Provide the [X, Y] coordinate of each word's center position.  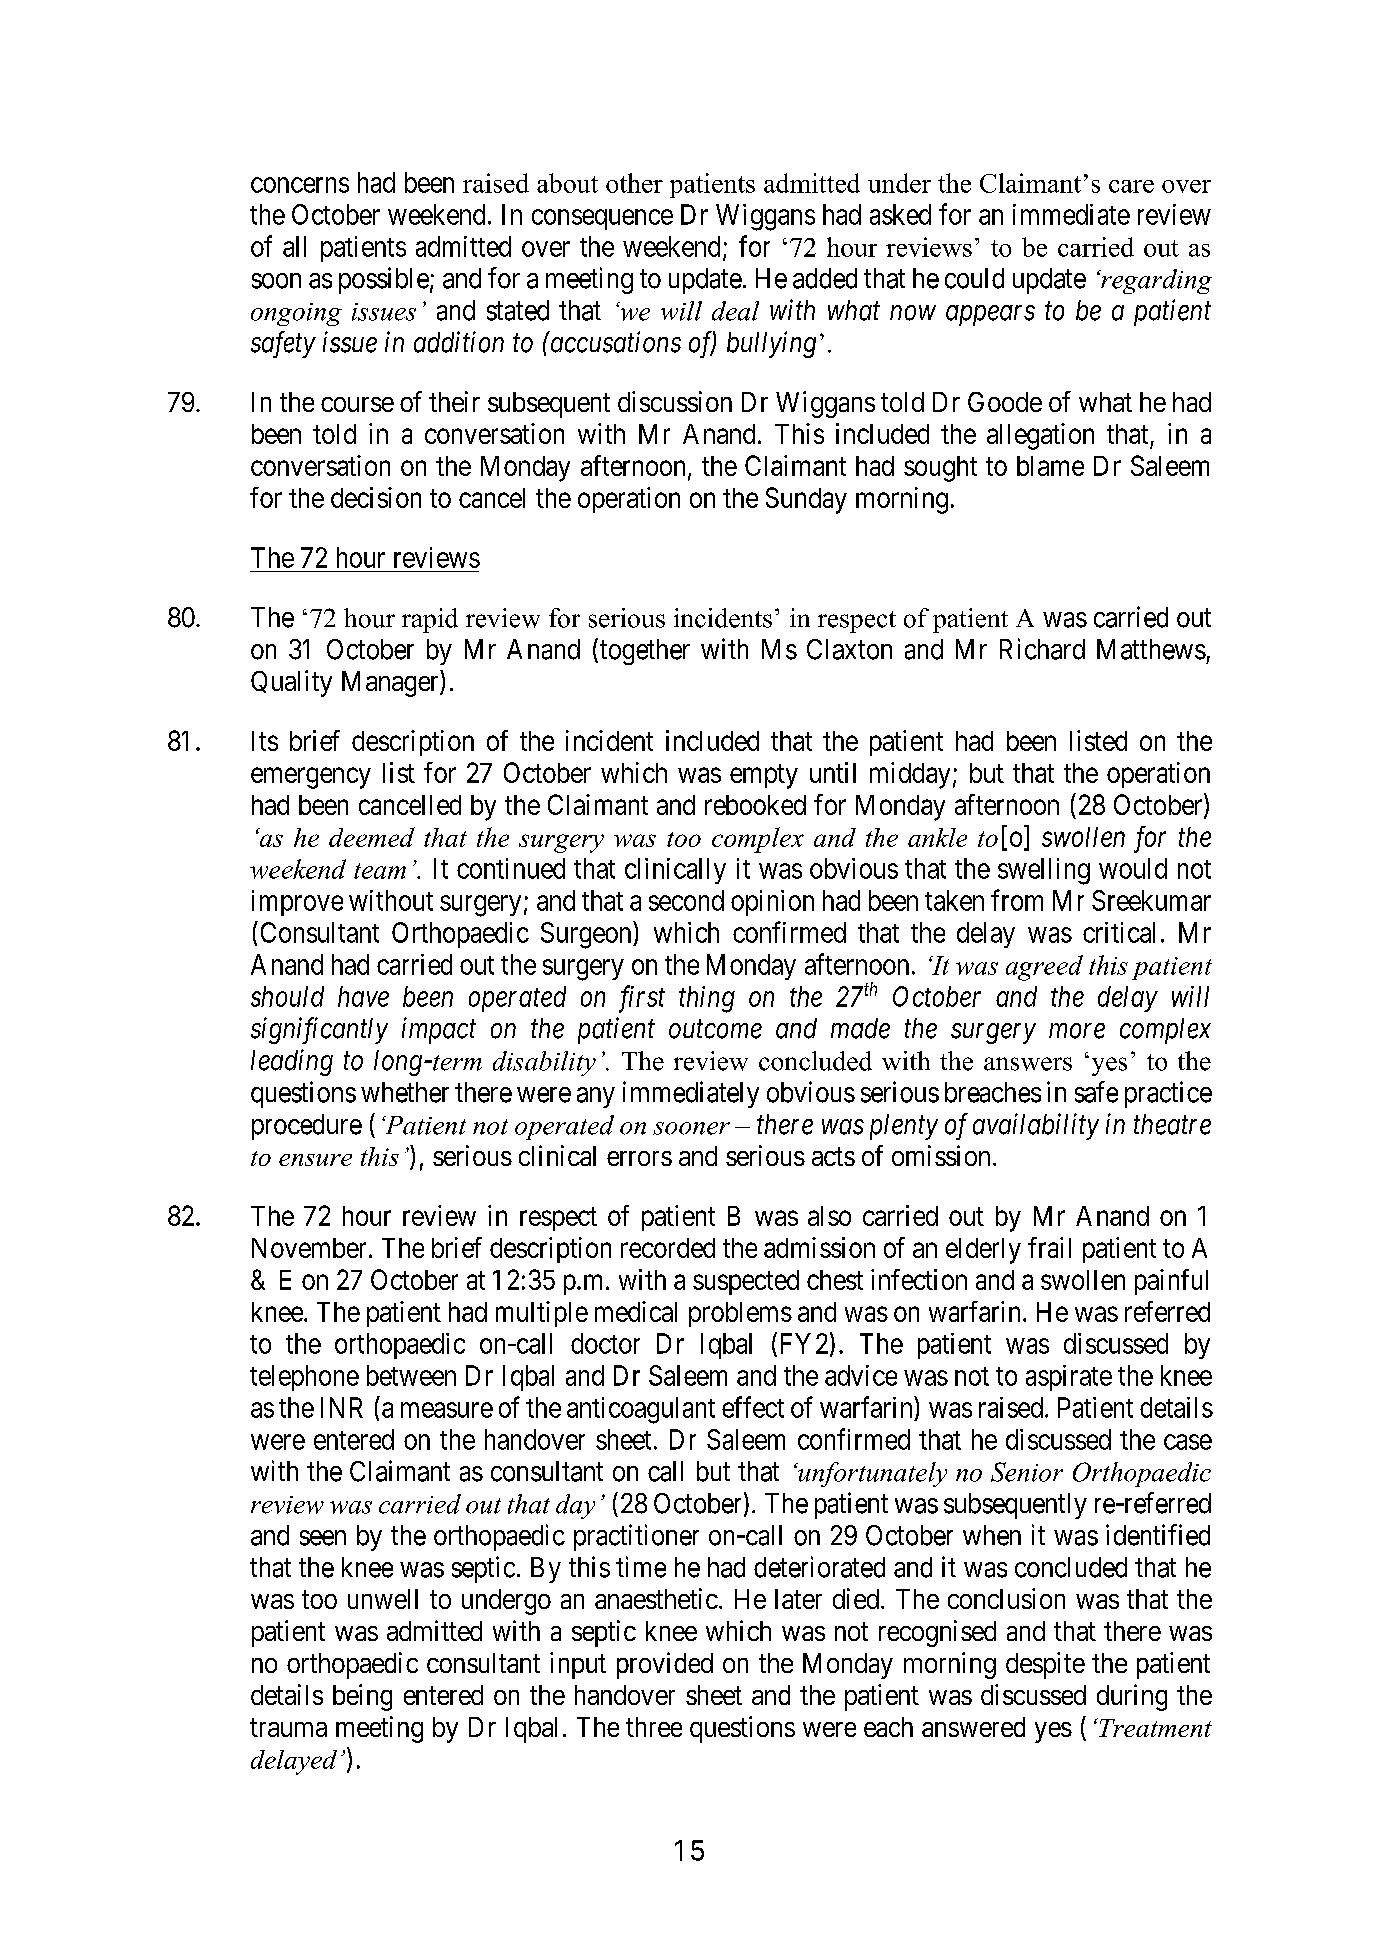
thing [707, 999]
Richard [1042, 649]
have [363, 996]
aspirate [1069, 1378]
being [362, 1697]
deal [735, 311]
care [1131, 186]
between [411, 1375]
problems [740, 1314]
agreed [1044, 968]
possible [384, 280]
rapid [430, 620]
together [645, 652]
